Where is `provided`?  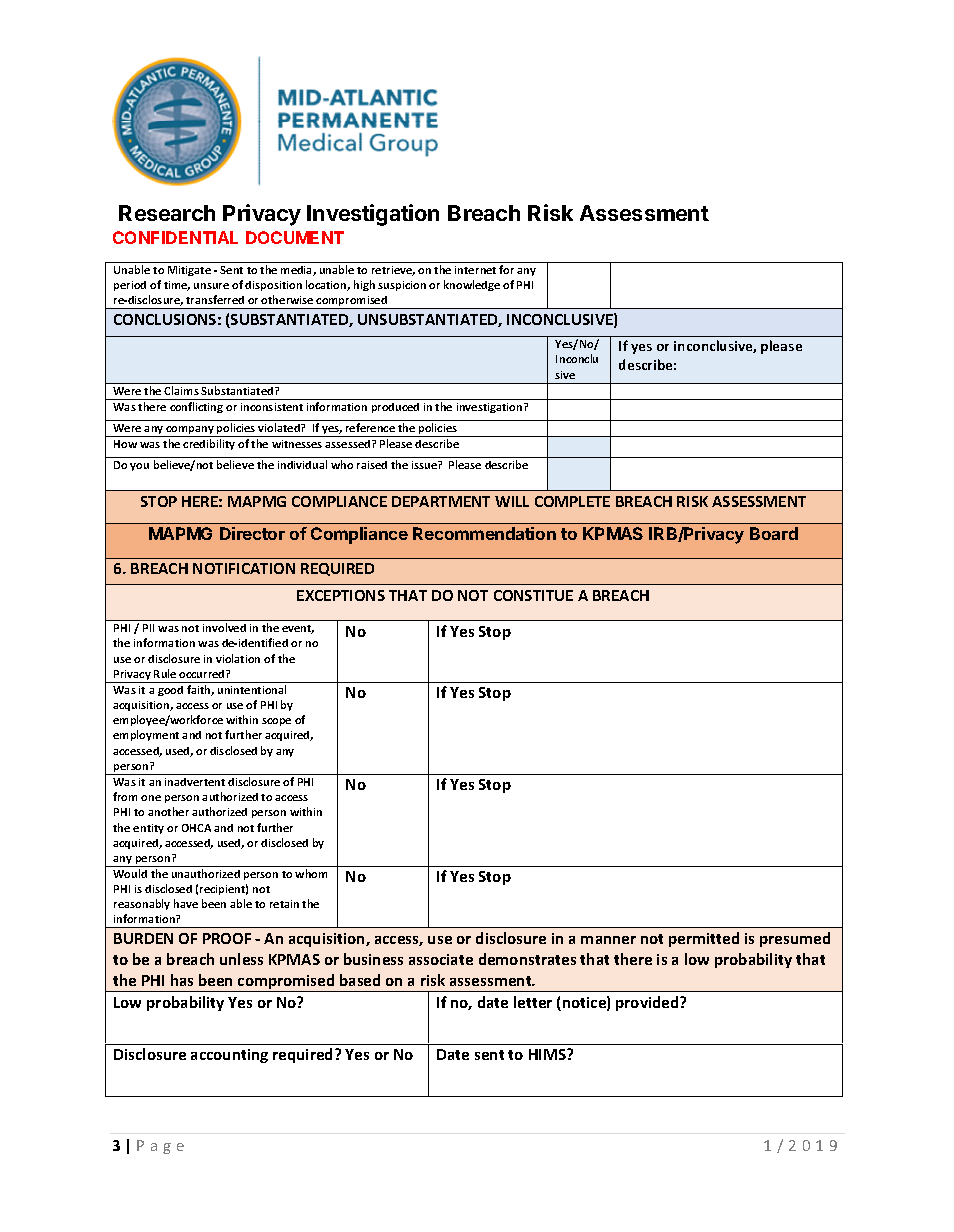
provided is located at coordinates (648, 1003).
